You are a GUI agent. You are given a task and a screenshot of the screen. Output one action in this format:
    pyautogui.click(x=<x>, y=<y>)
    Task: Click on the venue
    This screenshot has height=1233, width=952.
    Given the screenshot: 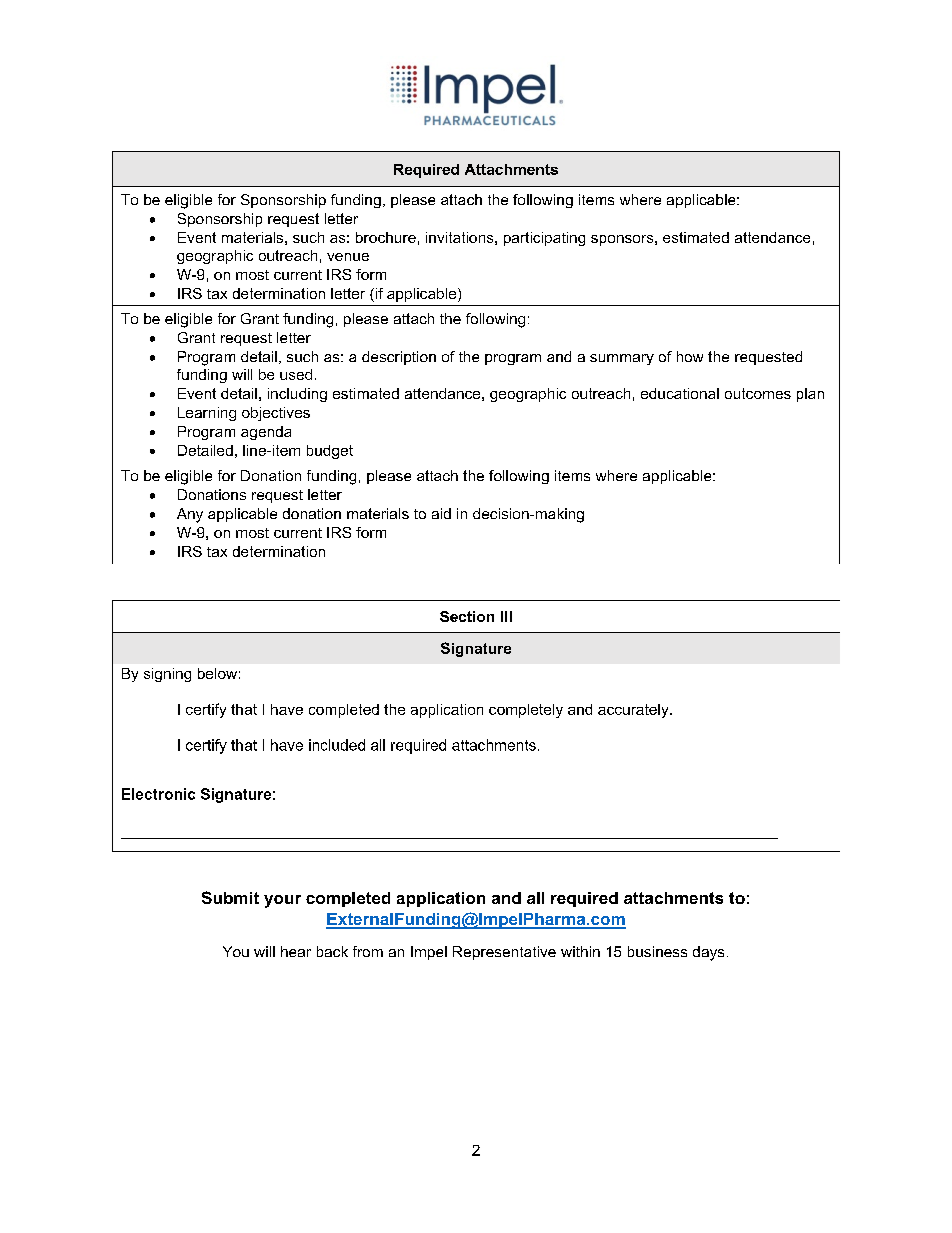 What is the action you would take?
    pyautogui.click(x=348, y=257)
